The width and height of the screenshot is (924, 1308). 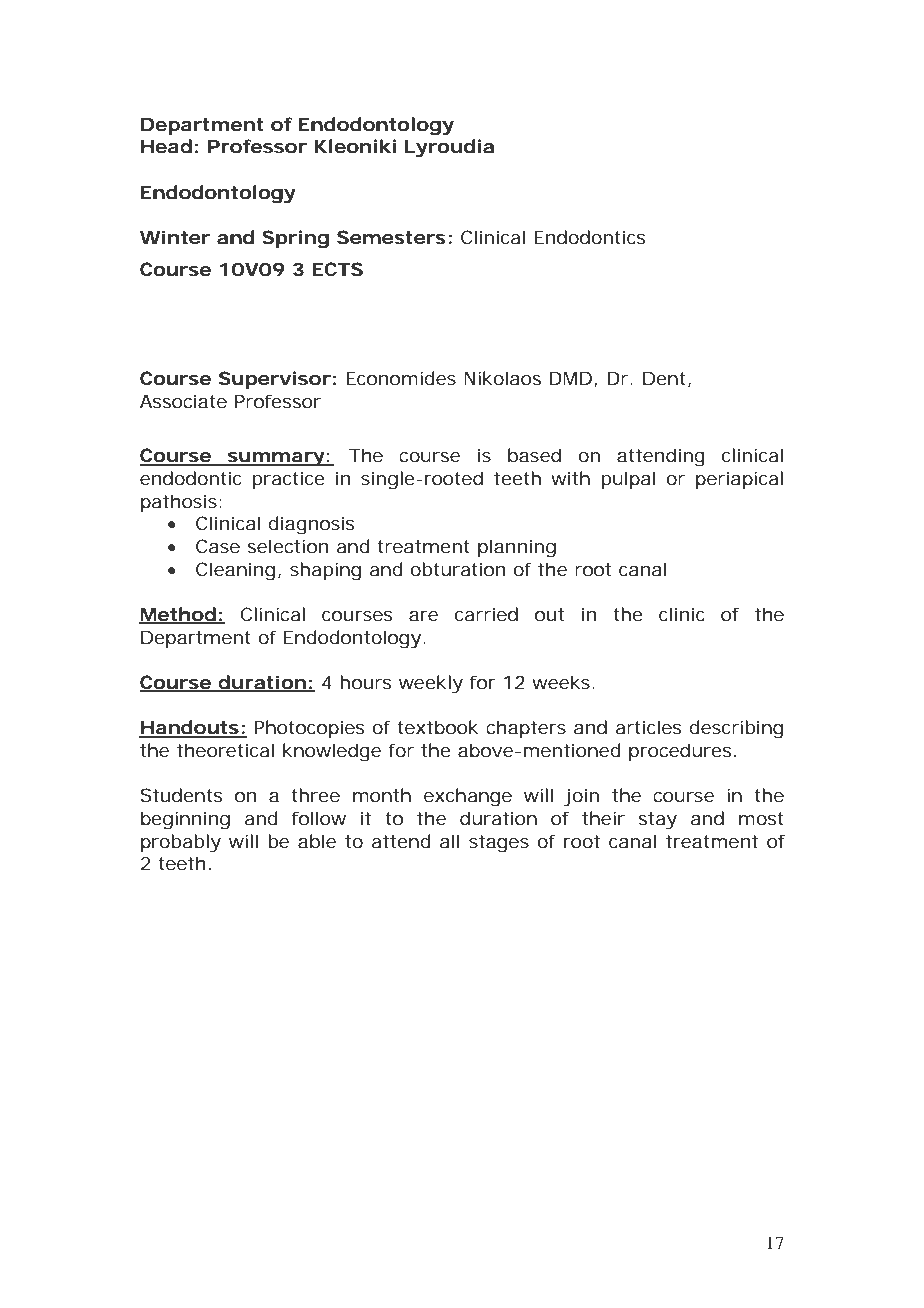 I want to click on articles, so click(x=648, y=727).
